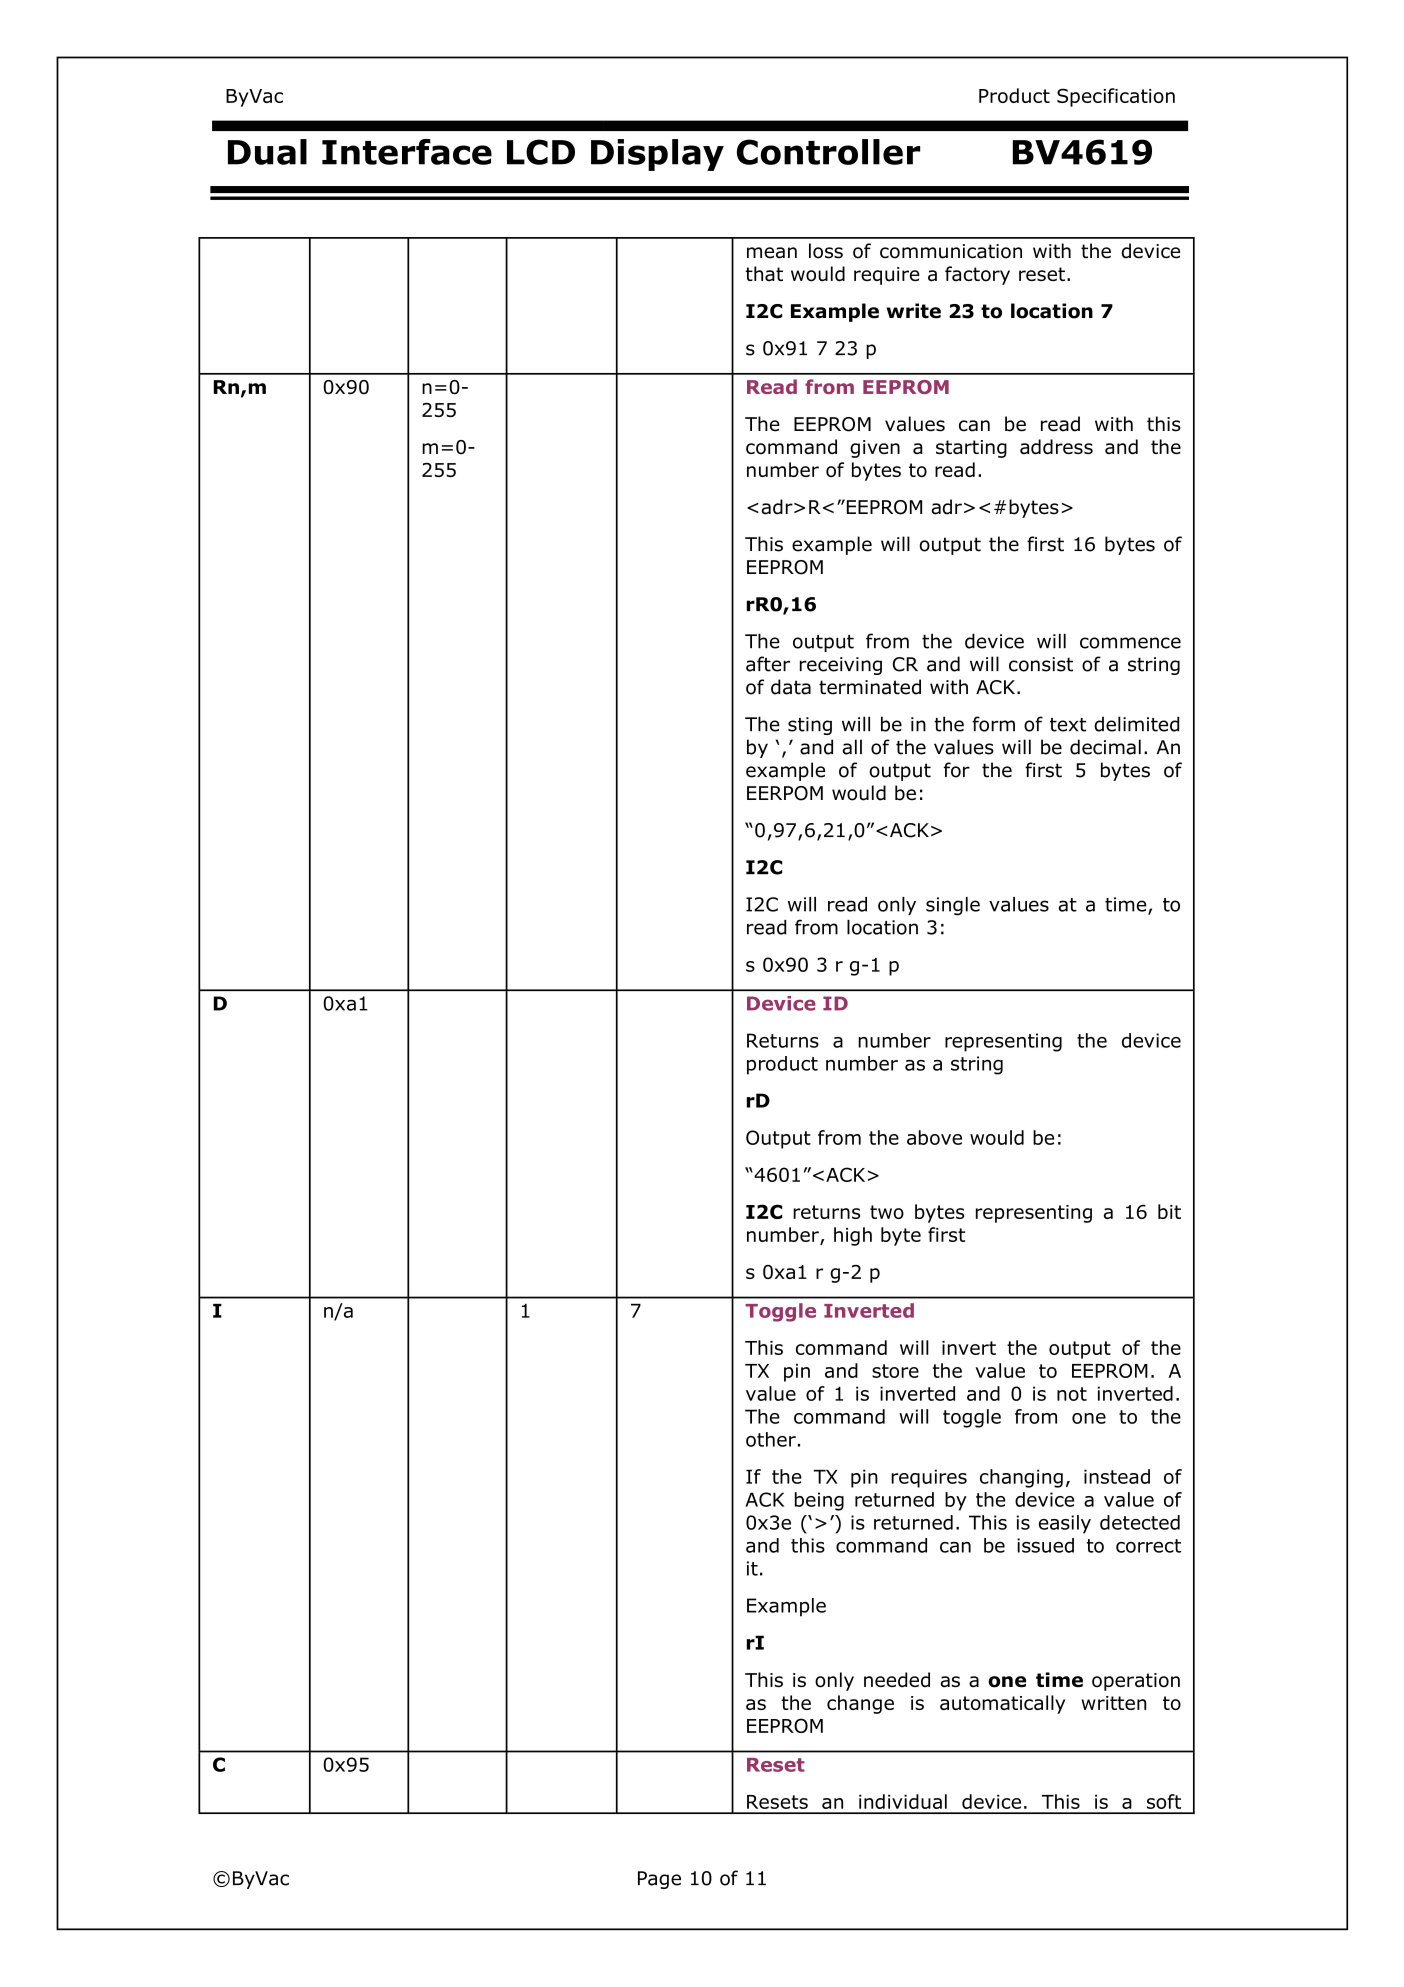 The image size is (1404, 1987). What do you see at coordinates (1065, 1524) in the document?
I see `easily` at bounding box center [1065, 1524].
